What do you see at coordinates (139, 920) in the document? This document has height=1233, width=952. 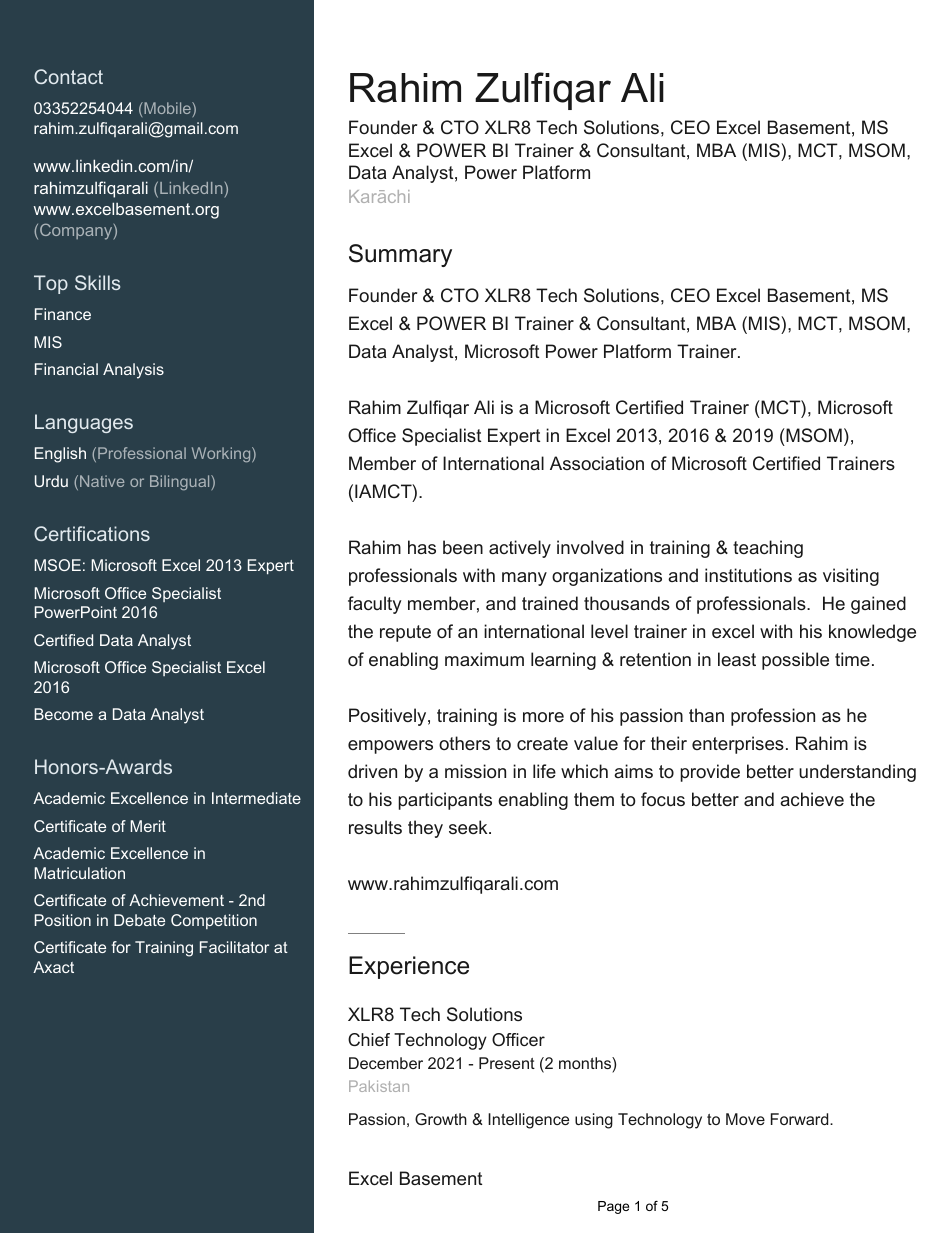 I see `Debate` at bounding box center [139, 920].
